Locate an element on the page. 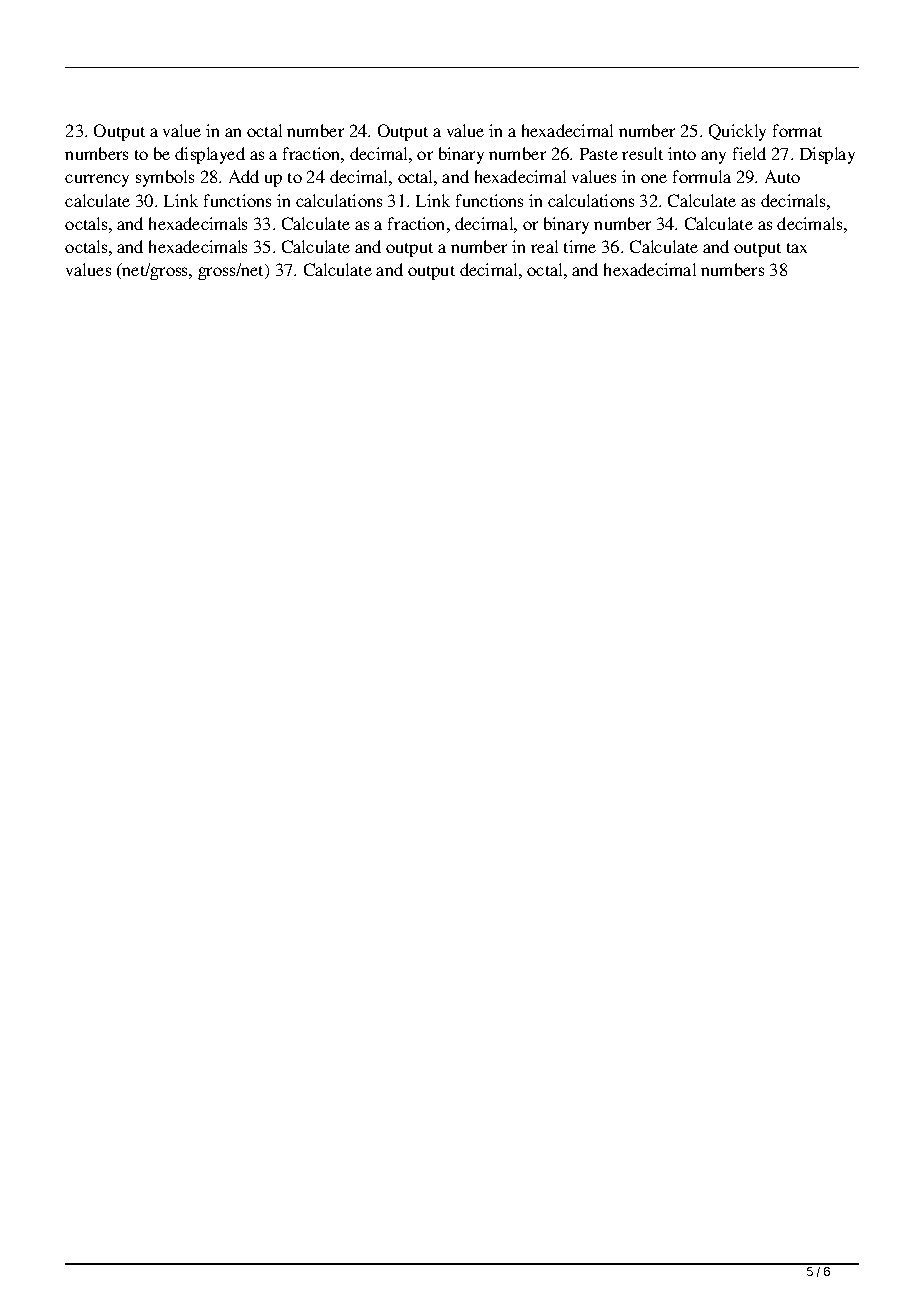  real is located at coordinates (544, 246).
